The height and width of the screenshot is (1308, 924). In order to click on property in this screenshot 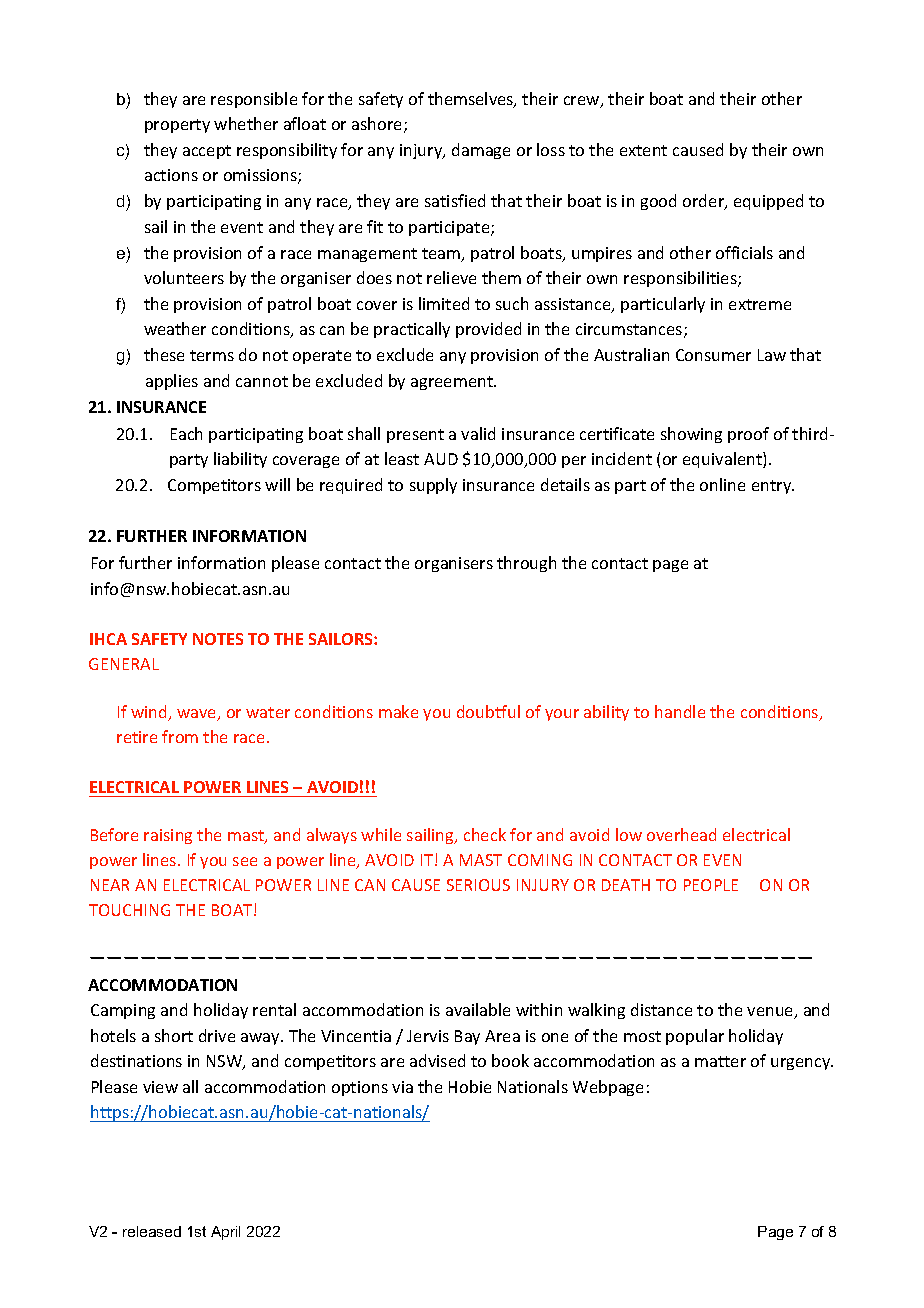, I will do `click(177, 126)`.
